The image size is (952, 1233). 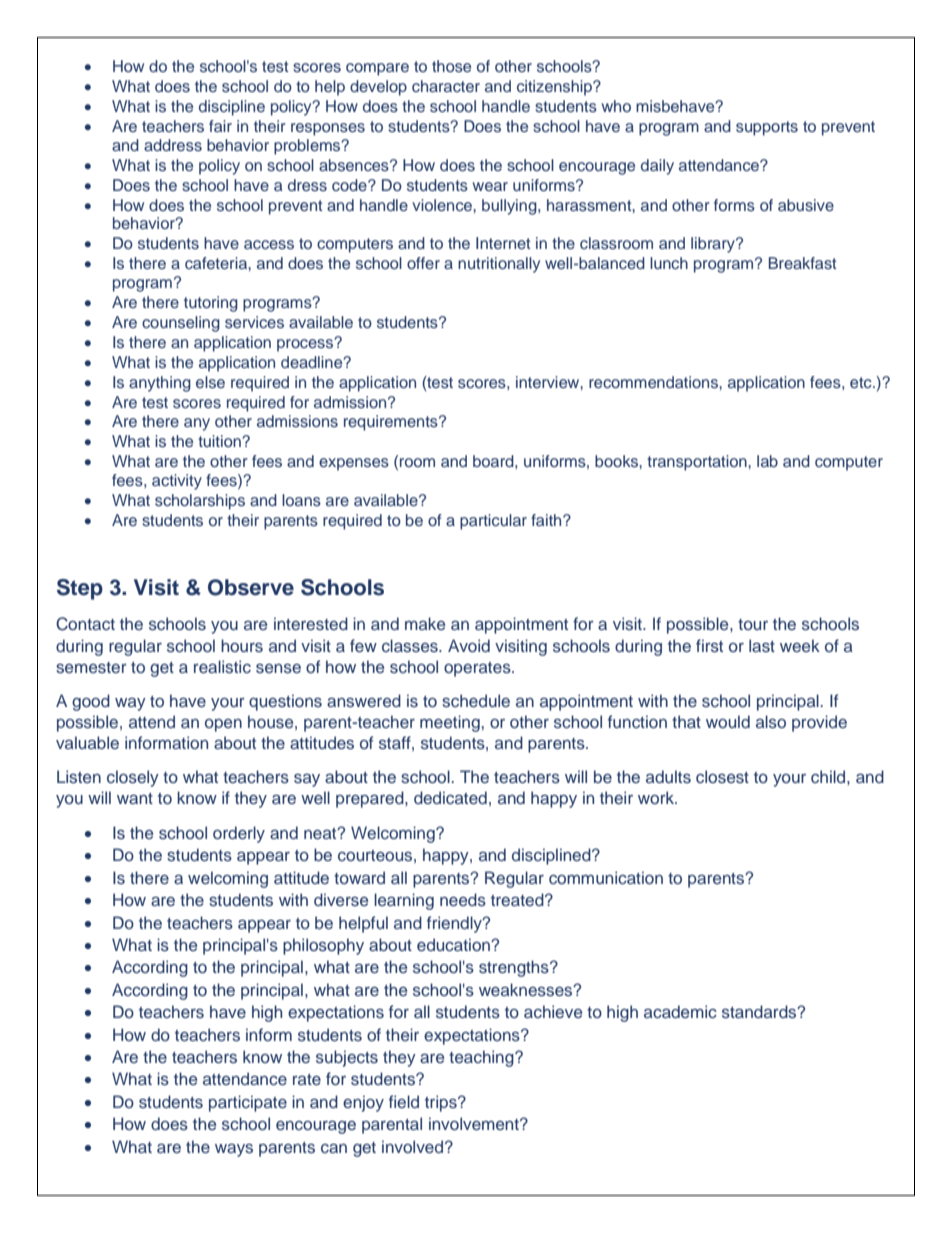 I want to click on Observe, so click(x=251, y=587).
